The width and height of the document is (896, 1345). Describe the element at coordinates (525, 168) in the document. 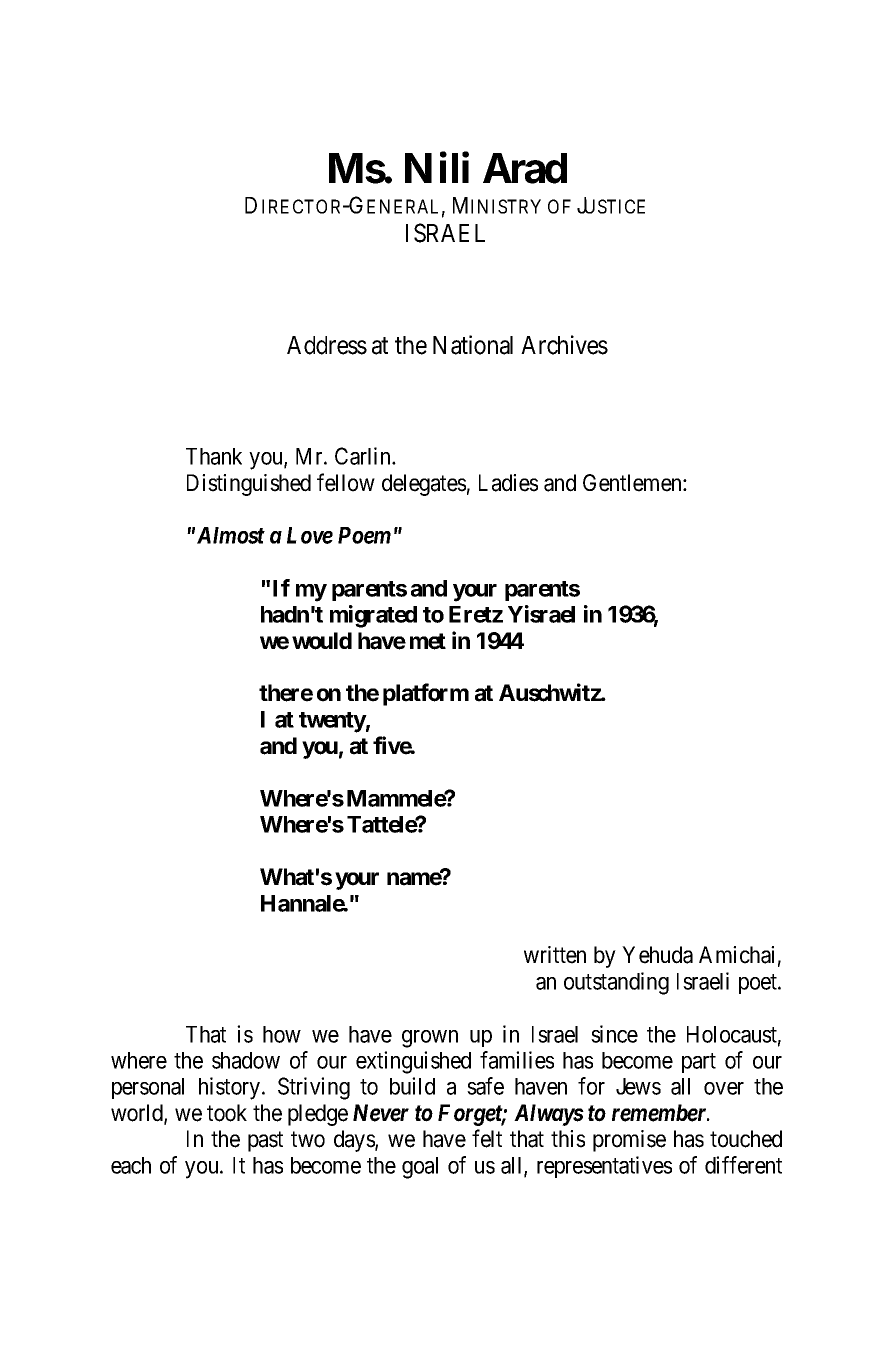

I see `Arad` at that location.
